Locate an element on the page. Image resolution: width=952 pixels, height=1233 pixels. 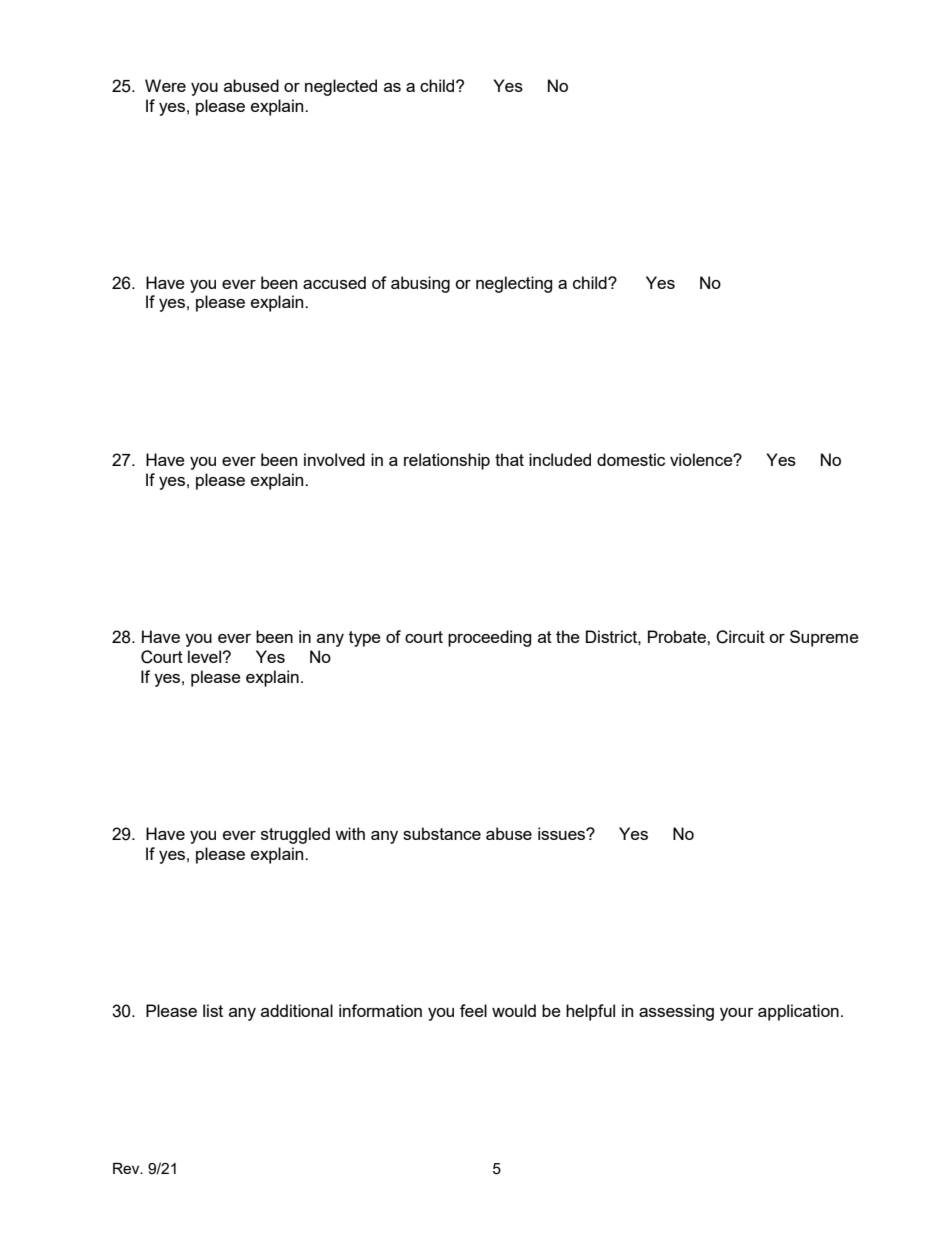
substance is located at coordinates (442, 833).
